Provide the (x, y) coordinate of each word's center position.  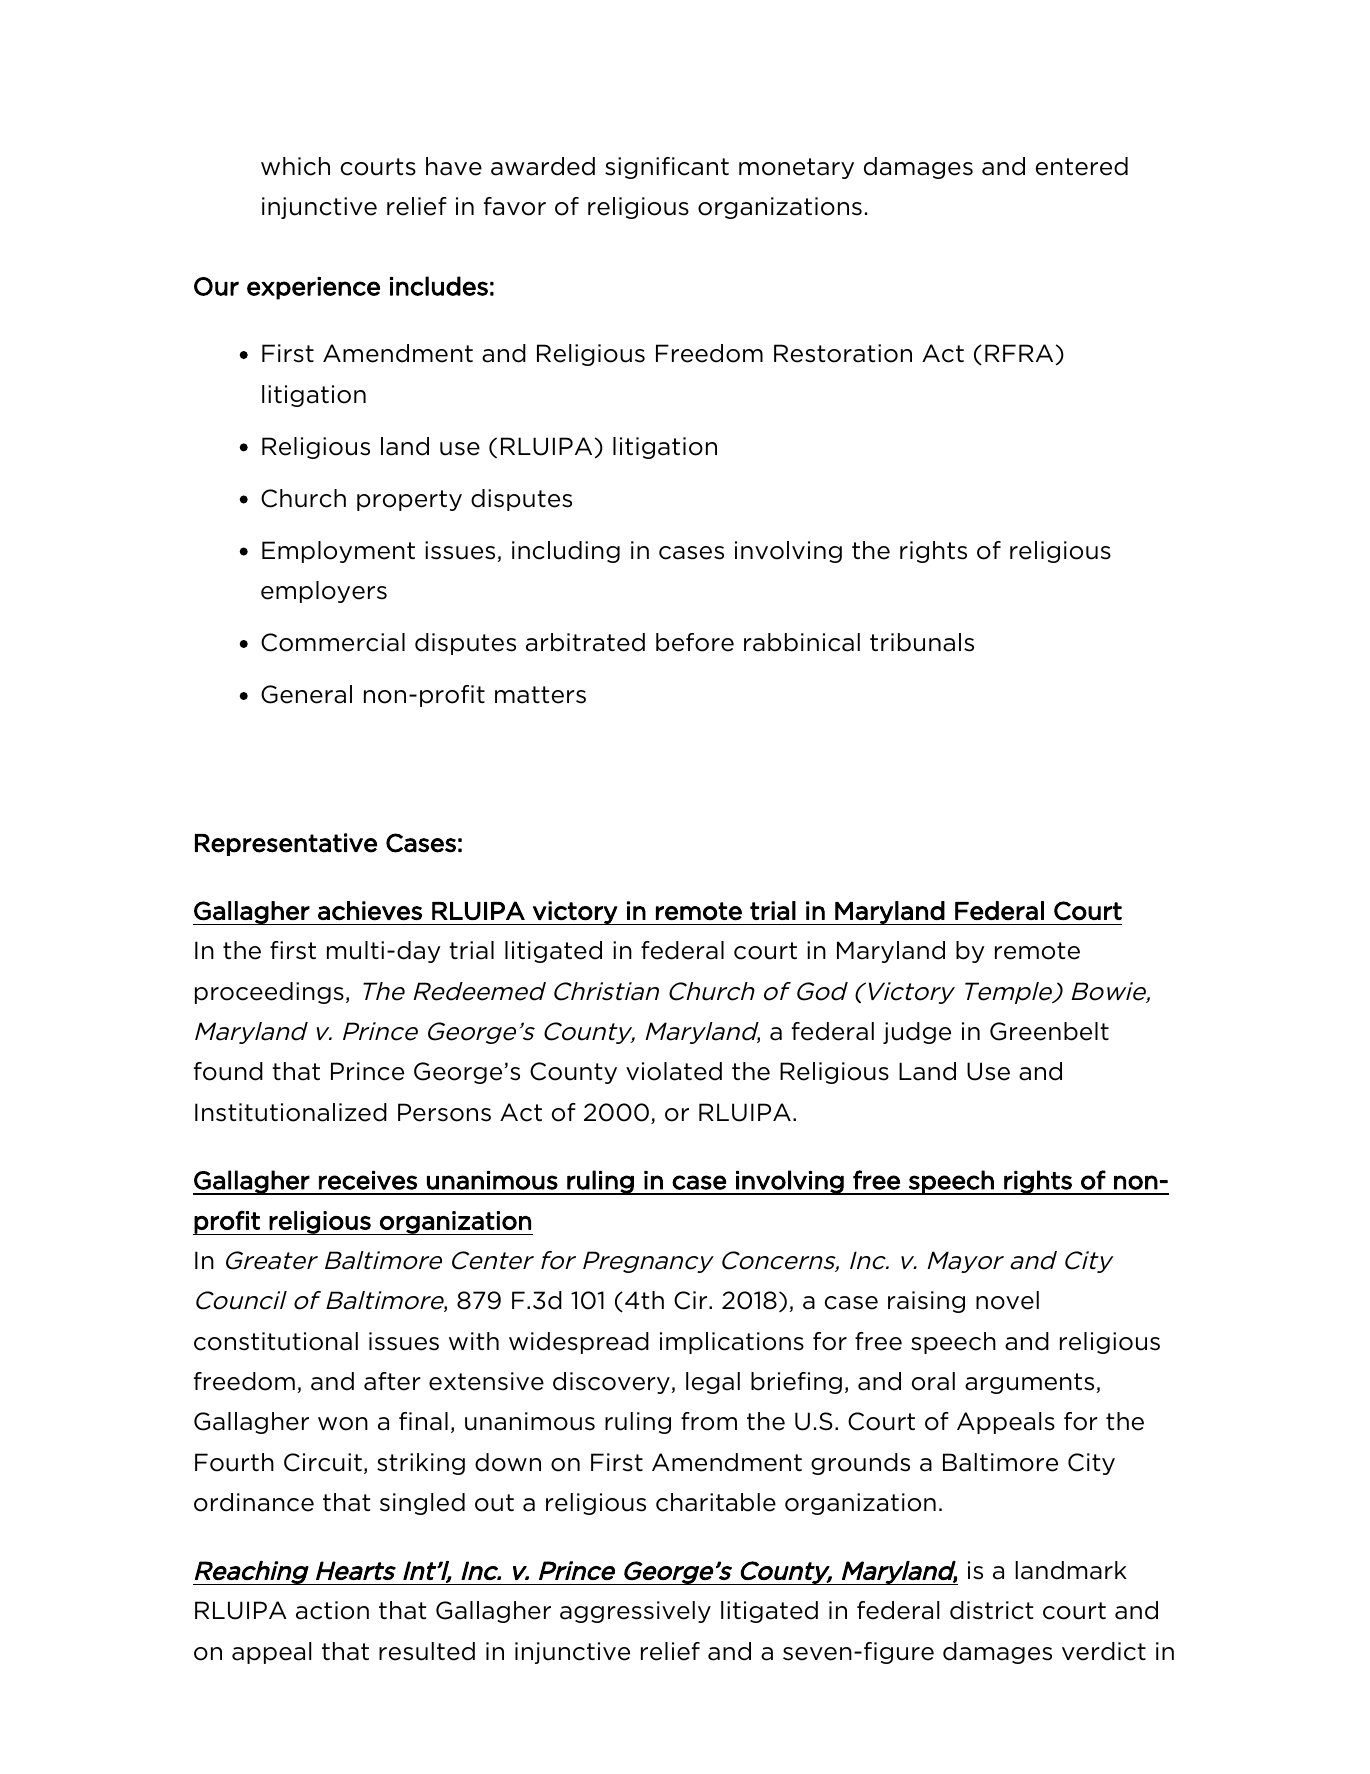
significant (667, 168)
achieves (370, 911)
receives (368, 1180)
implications (732, 1343)
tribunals (922, 642)
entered (1082, 166)
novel (1007, 1300)
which (295, 166)
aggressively (635, 1612)
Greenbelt (1049, 1031)
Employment (338, 552)
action (332, 1610)
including (566, 552)
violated (674, 1071)
